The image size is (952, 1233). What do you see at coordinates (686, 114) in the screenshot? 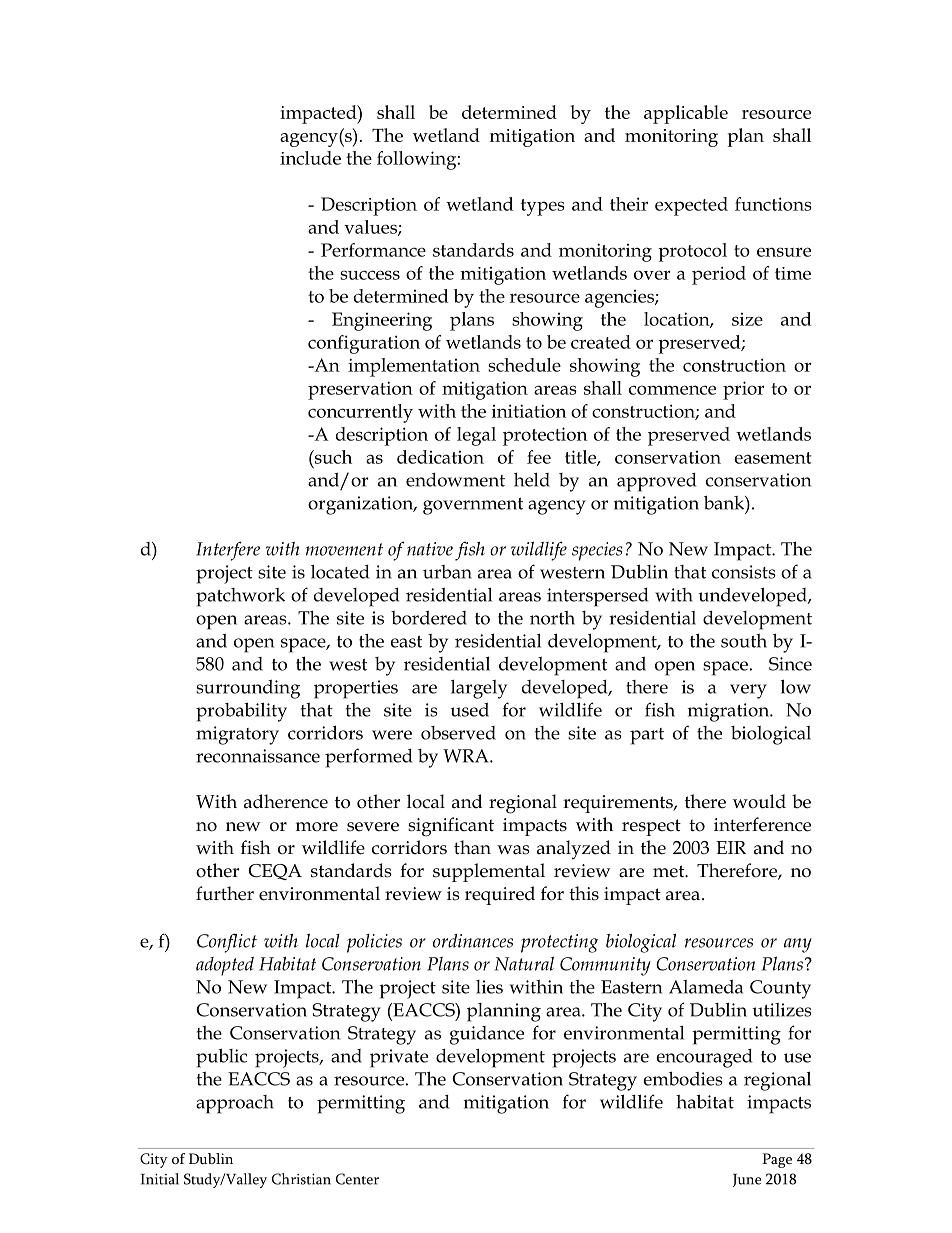
I see `applicable` at bounding box center [686, 114].
